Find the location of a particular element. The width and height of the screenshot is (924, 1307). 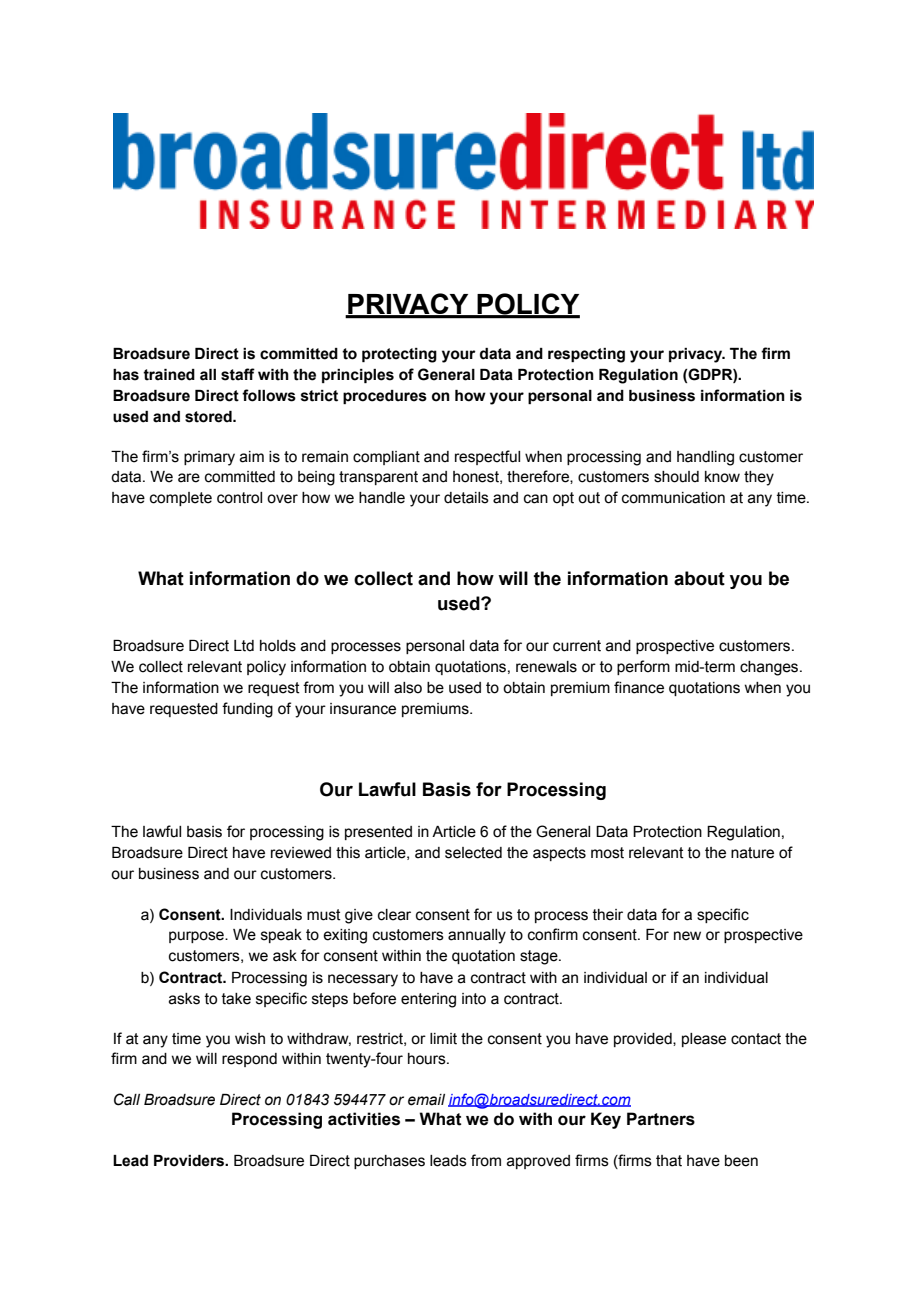

email is located at coordinates (426, 1100).
